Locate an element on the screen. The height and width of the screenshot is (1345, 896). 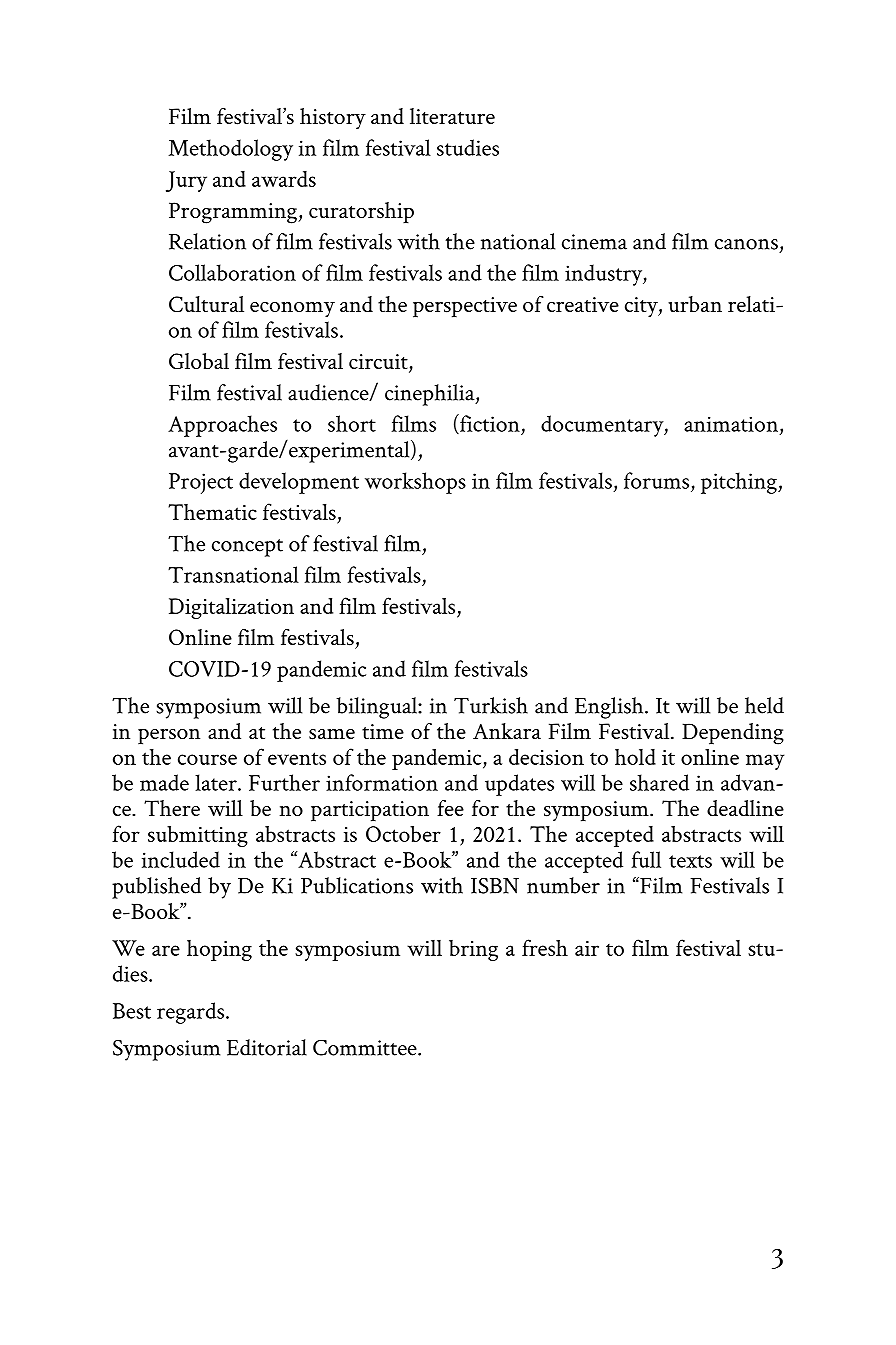
literature is located at coordinates (452, 116).
